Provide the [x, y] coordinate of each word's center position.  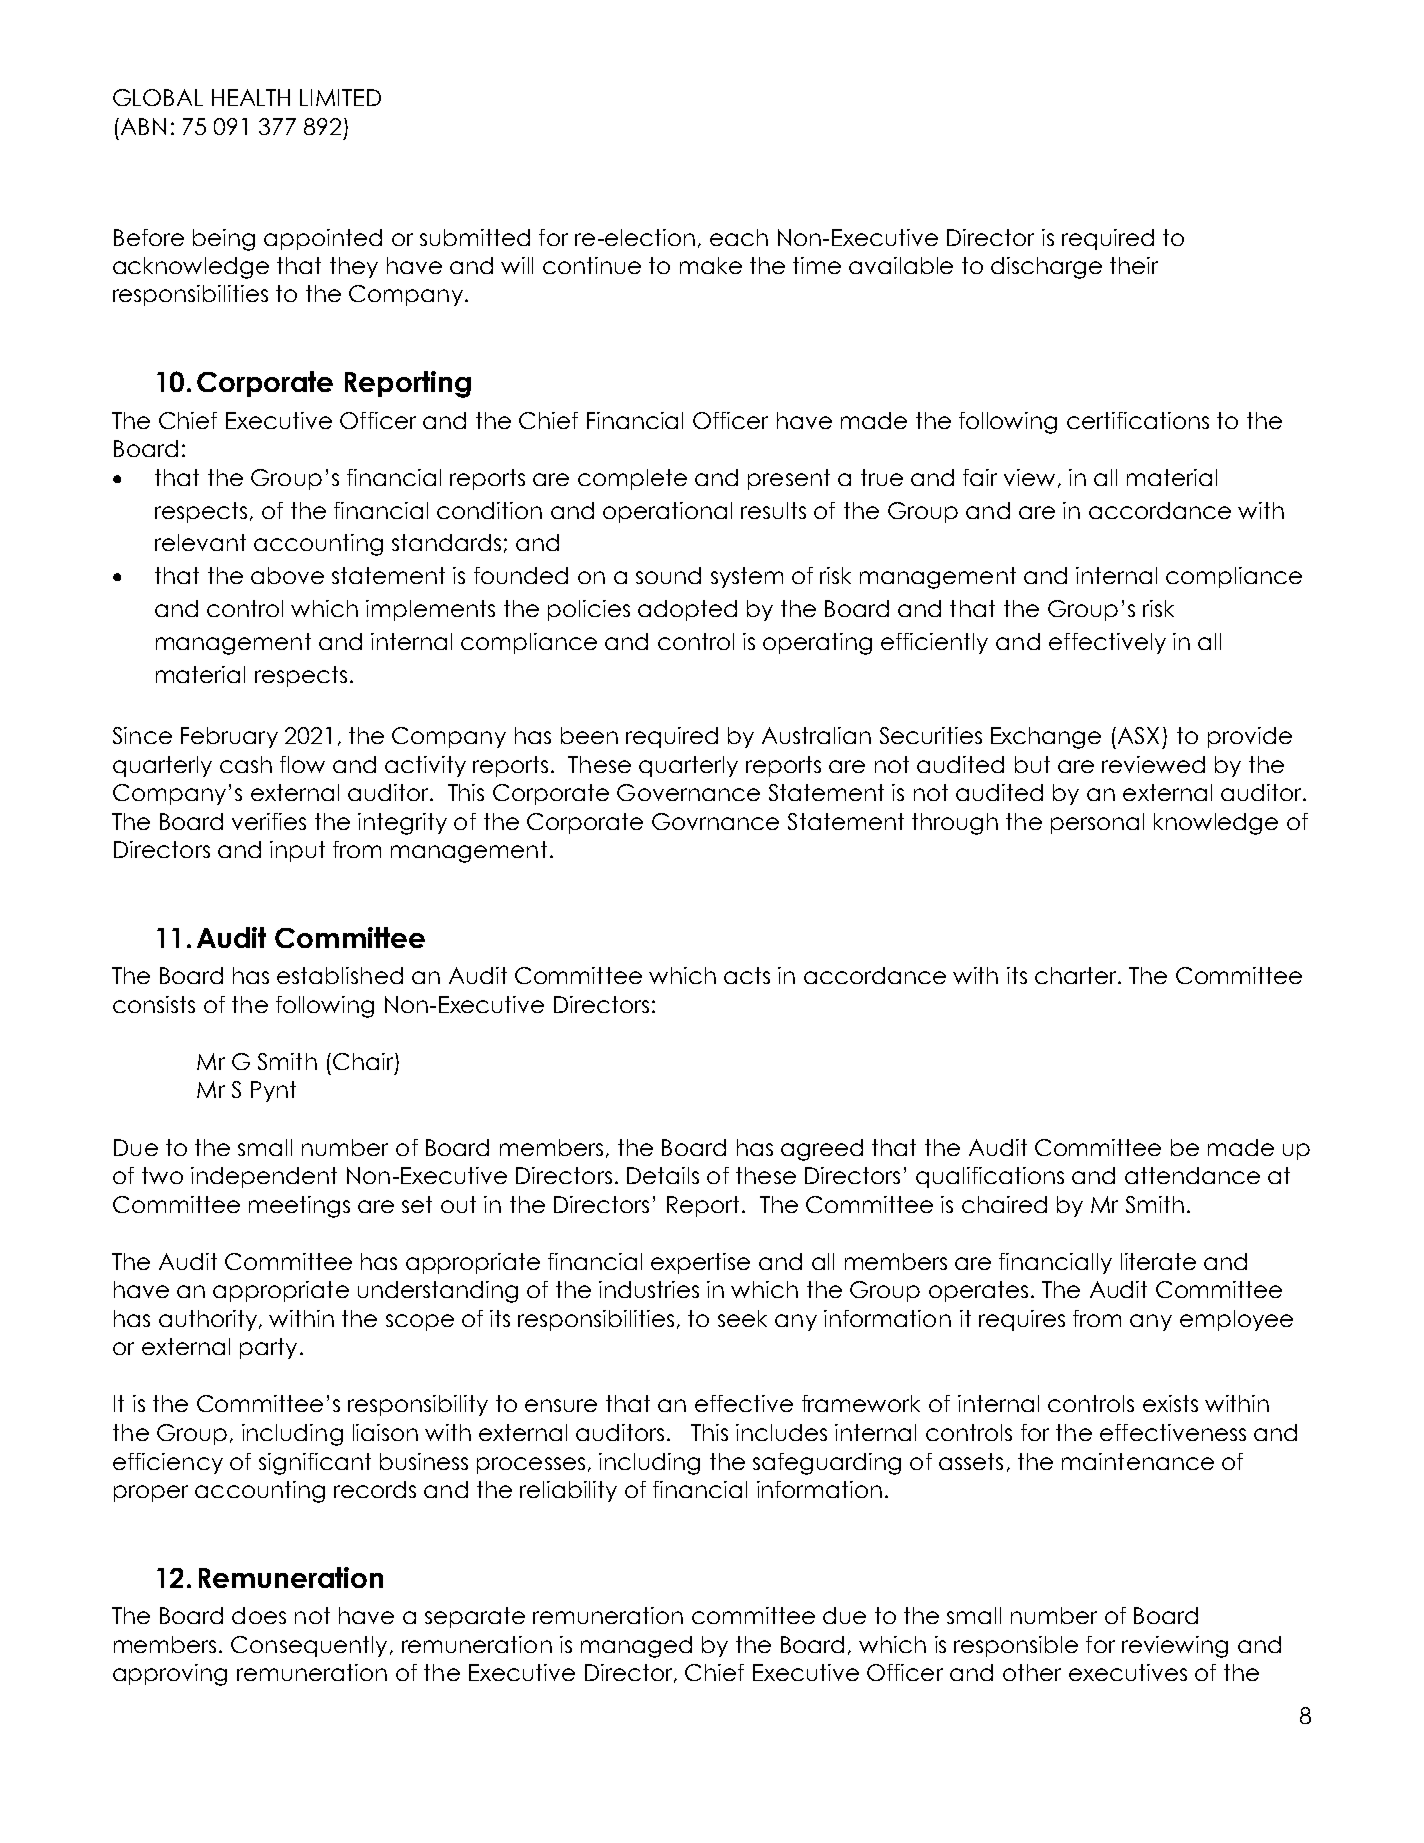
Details [663, 1175]
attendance [1192, 1175]
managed [636, 1647]
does [259, 1615]
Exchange [1046, 738]
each [739, 237]
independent [264, 1177]
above [287, 575]
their [1134, 265]
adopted [687, 610]
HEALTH [251, 97]
